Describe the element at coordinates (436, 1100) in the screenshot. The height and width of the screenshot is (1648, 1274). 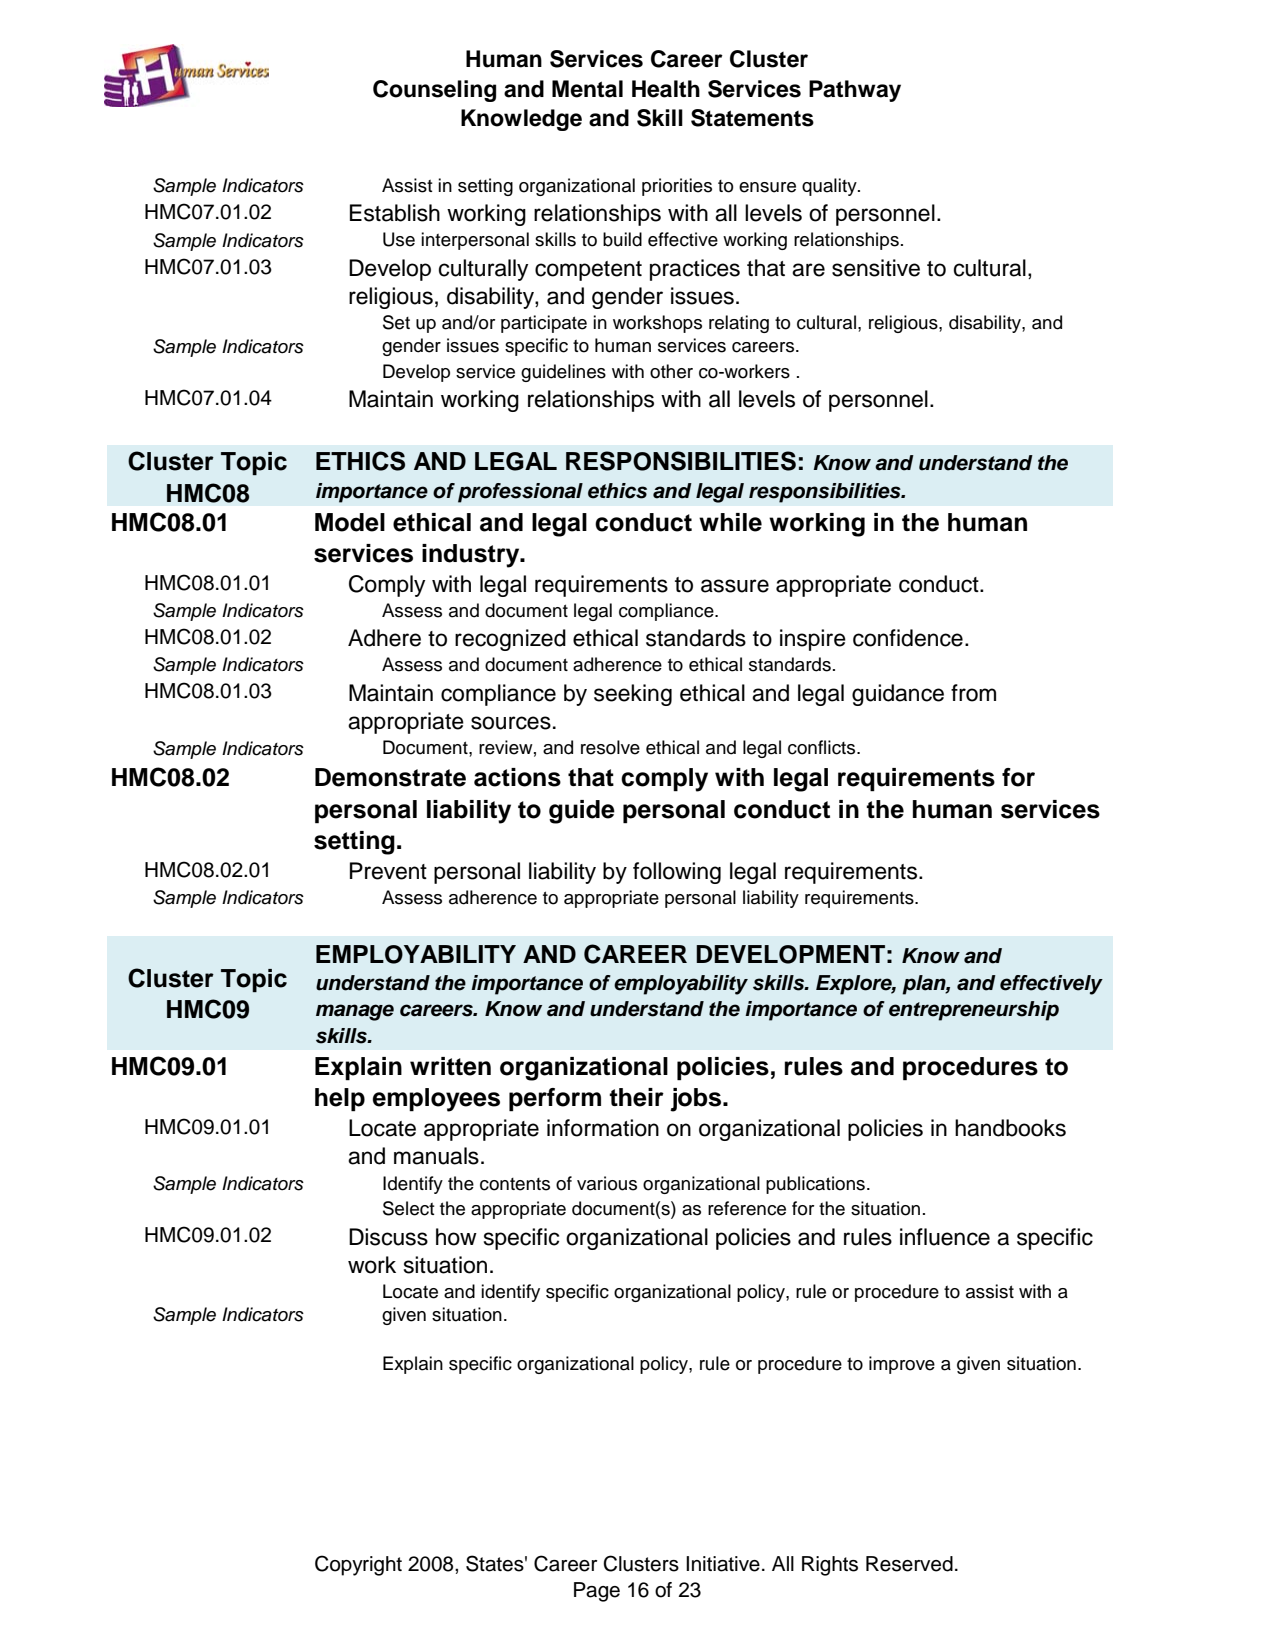
I see `employees` at that location.
